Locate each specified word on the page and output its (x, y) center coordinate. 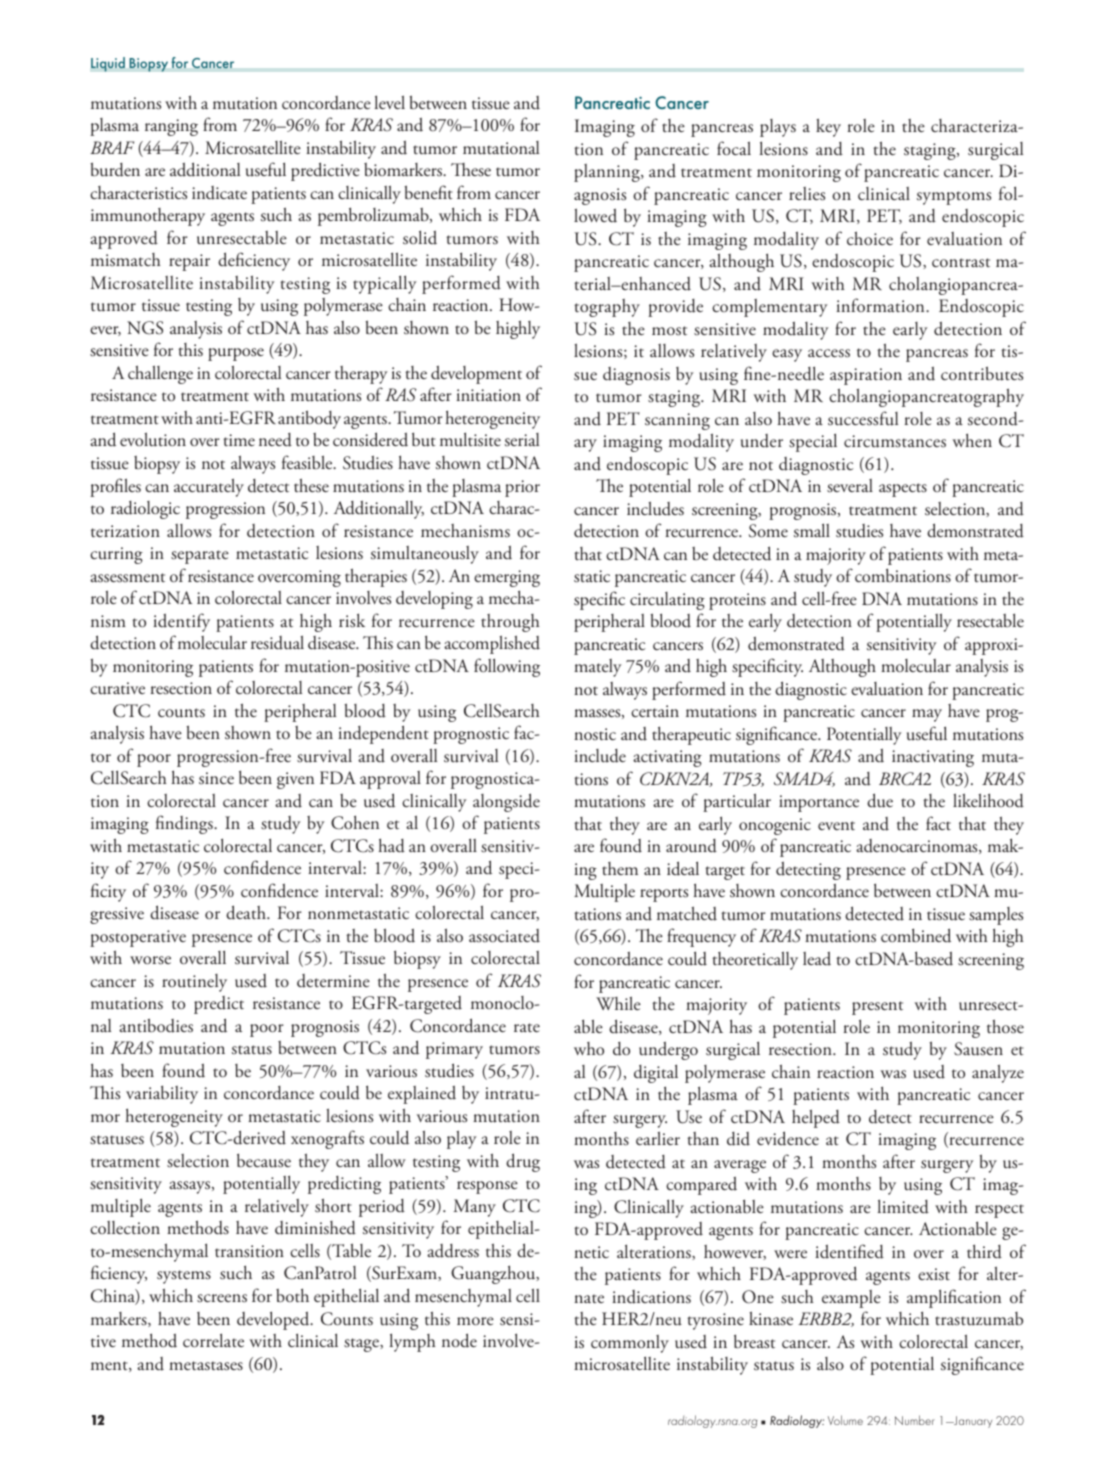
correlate (213, 1340)
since (216, 778)
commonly (630, 1344)
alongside (506, 802)
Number (915, 1420)
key (828, 127)
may (927, 715)
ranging (171, 127)
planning (608, 173)
